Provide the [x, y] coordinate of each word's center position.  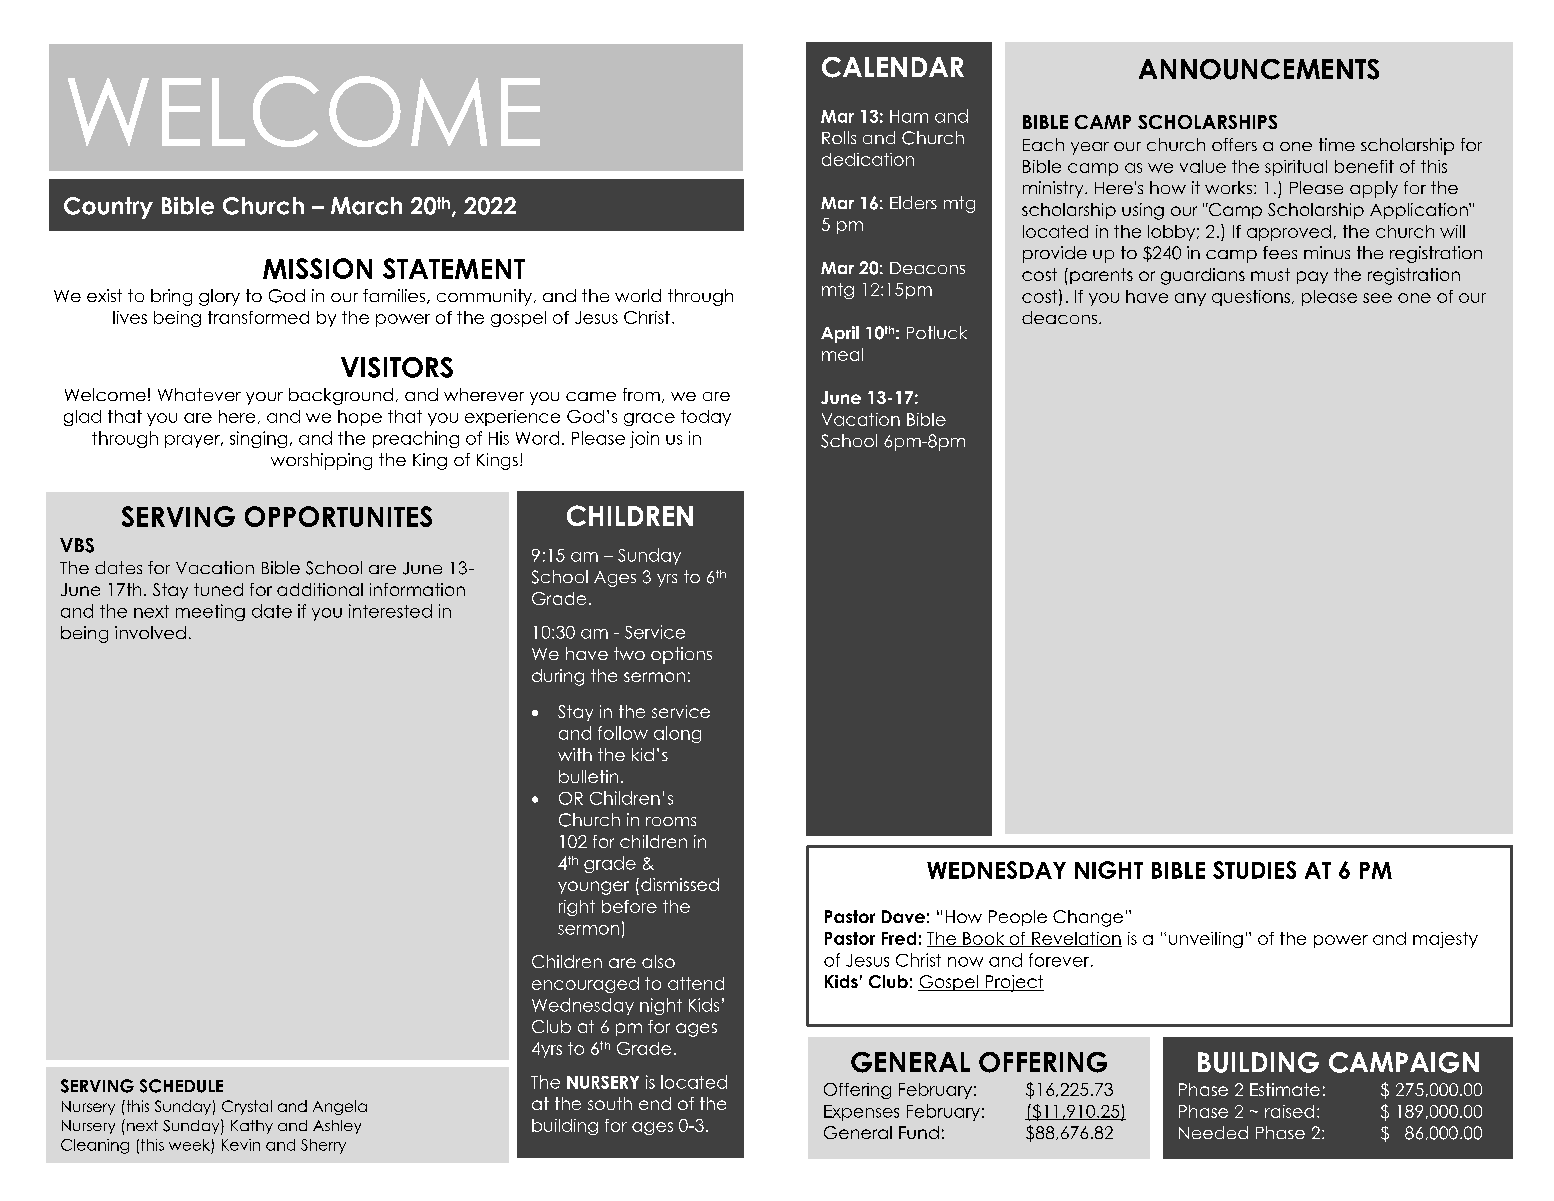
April [840, 334]
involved [150, 632]
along [677, 734]
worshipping [321, 461]
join [644, 439]
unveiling [1206, 940]
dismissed [680, 884]
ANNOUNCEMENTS [1259, 69]
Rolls [839, 137]
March [366, 206]
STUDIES [1254, 870]
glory [219, 297]
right [577, 908]
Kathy [252, 1127]
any [1190, 299]
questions [1251, 298]
